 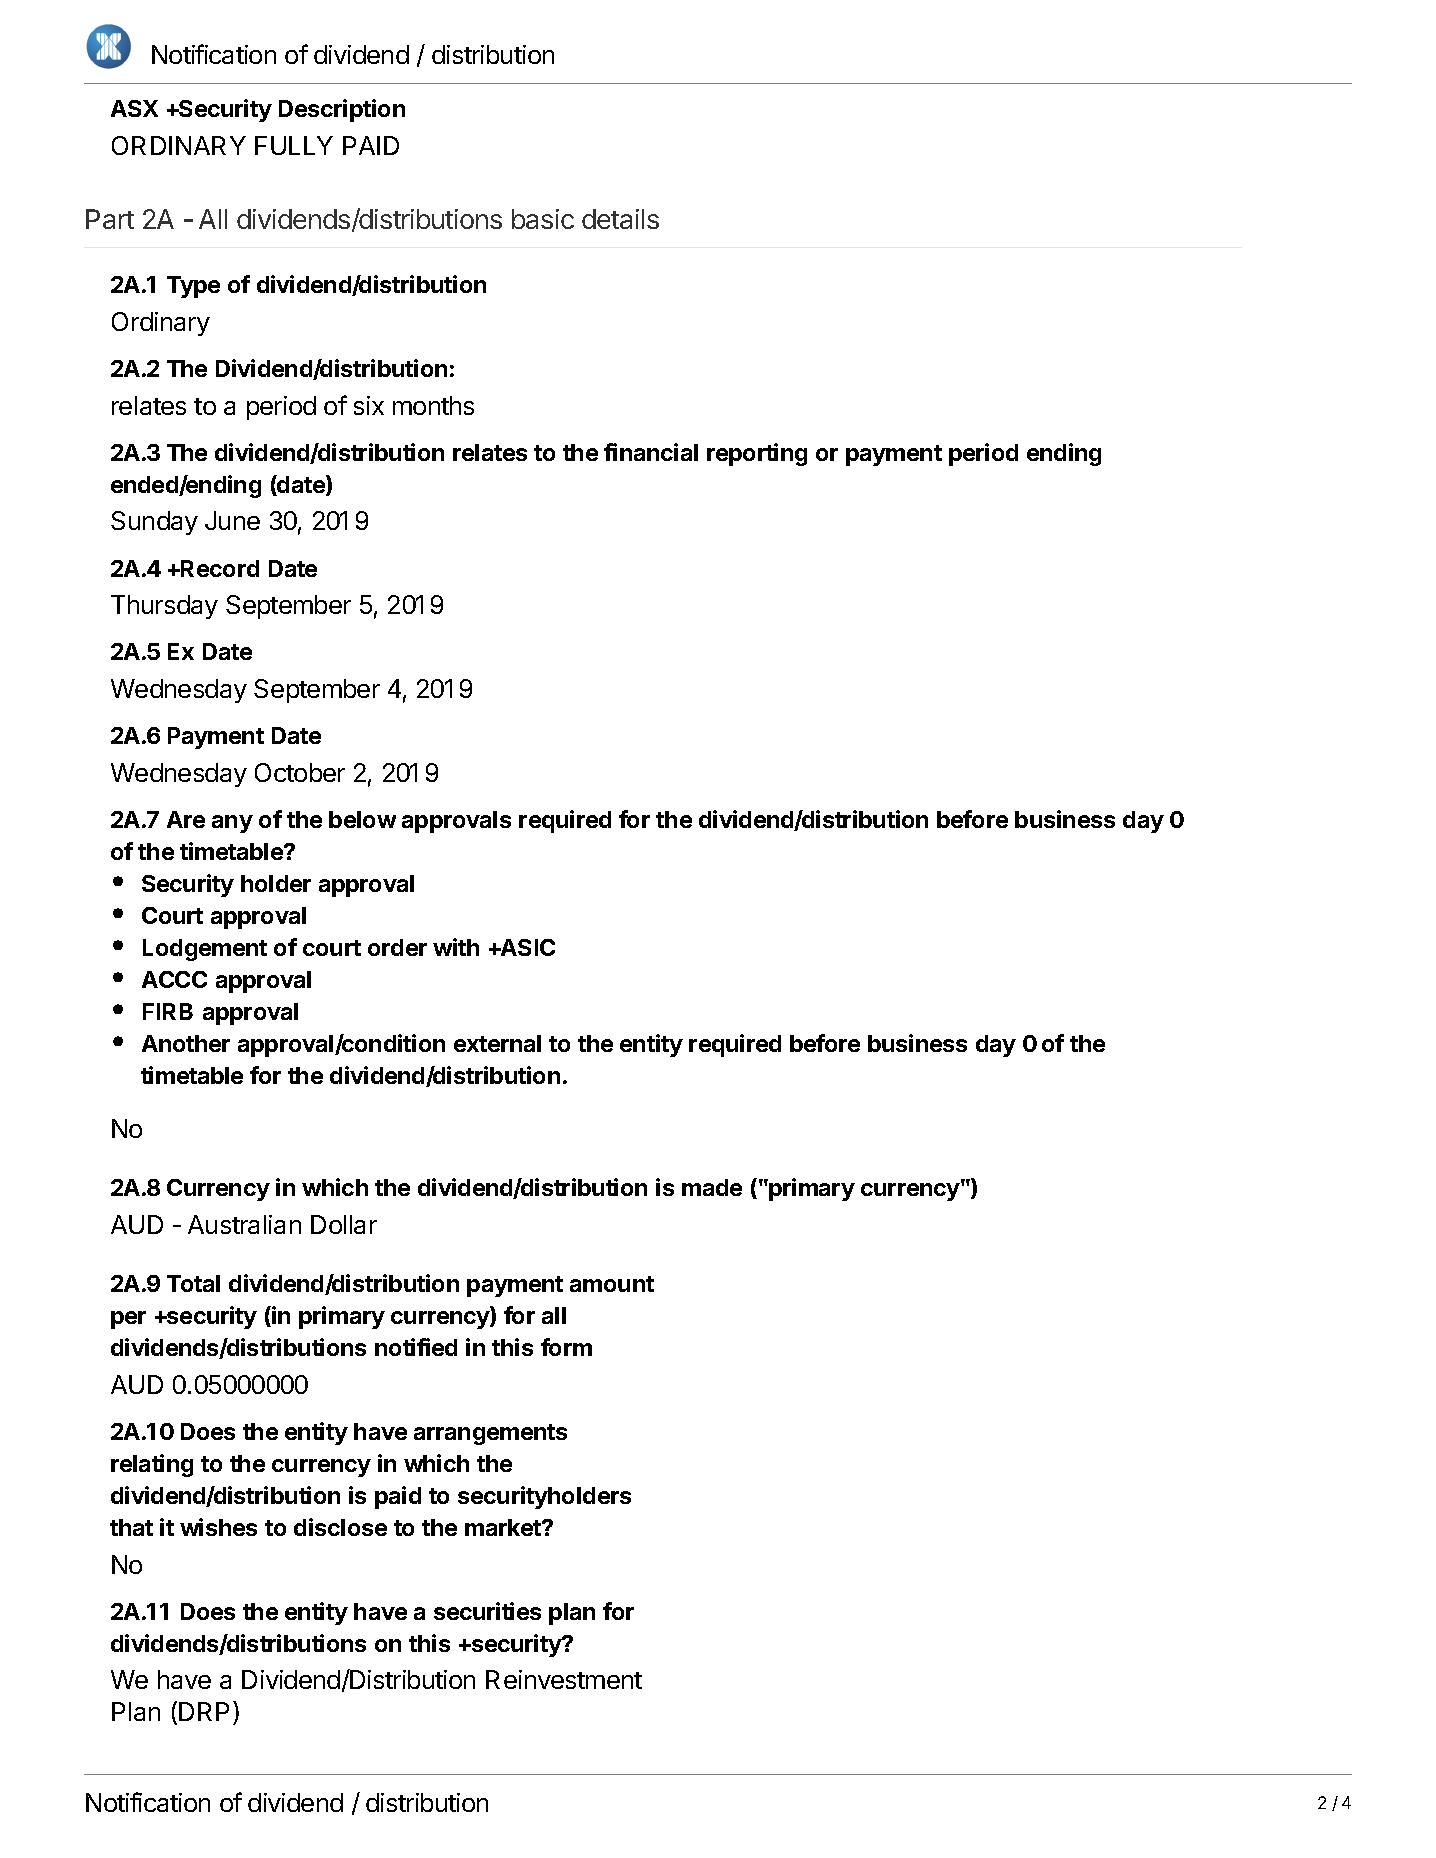 I want to click on Thursday, so click(x=164, y=607).
